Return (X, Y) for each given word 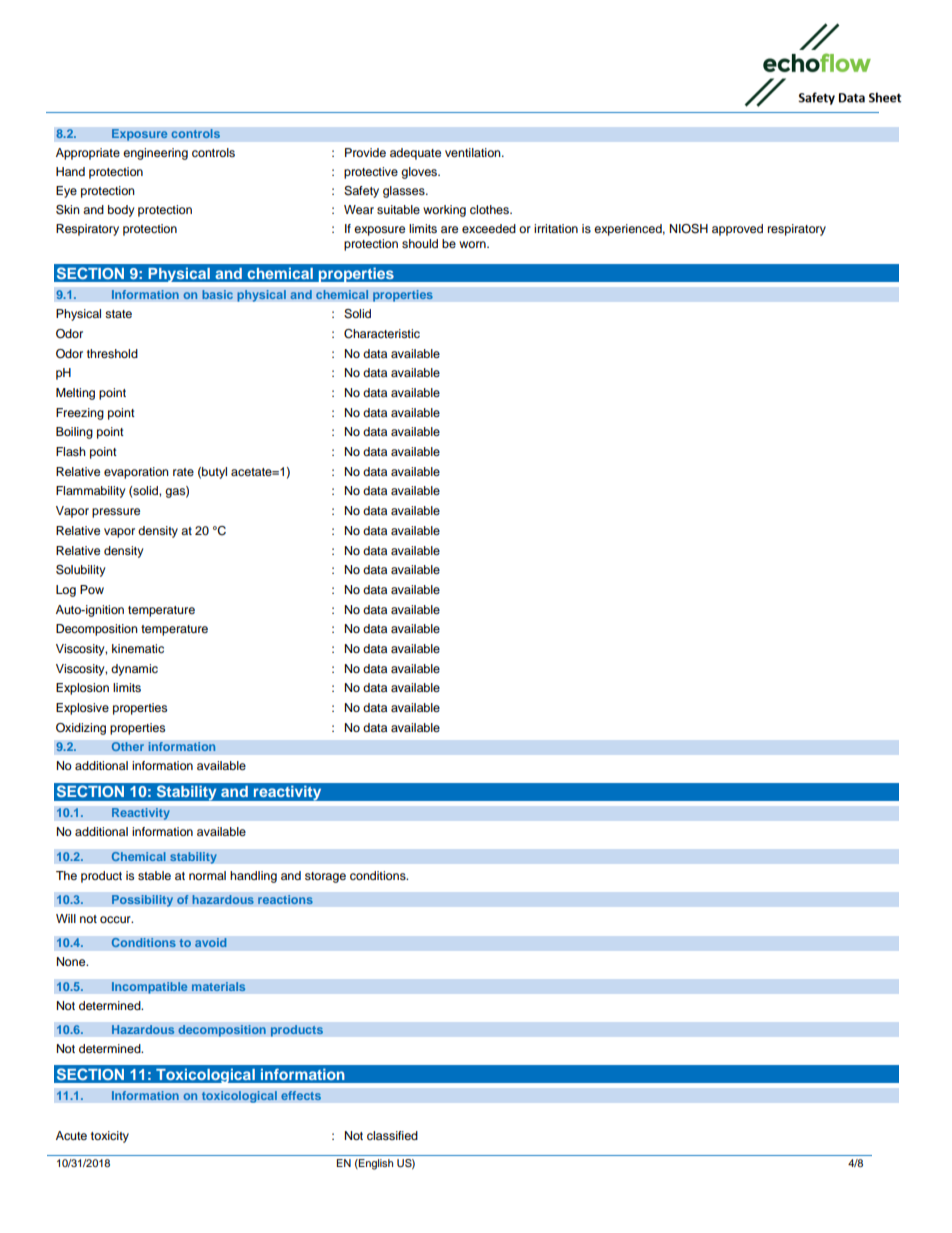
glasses (405, 192)
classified (392, 1135)
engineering (155, 154)
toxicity (110, 1137)
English (375, 1164)
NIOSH (689, 229)
